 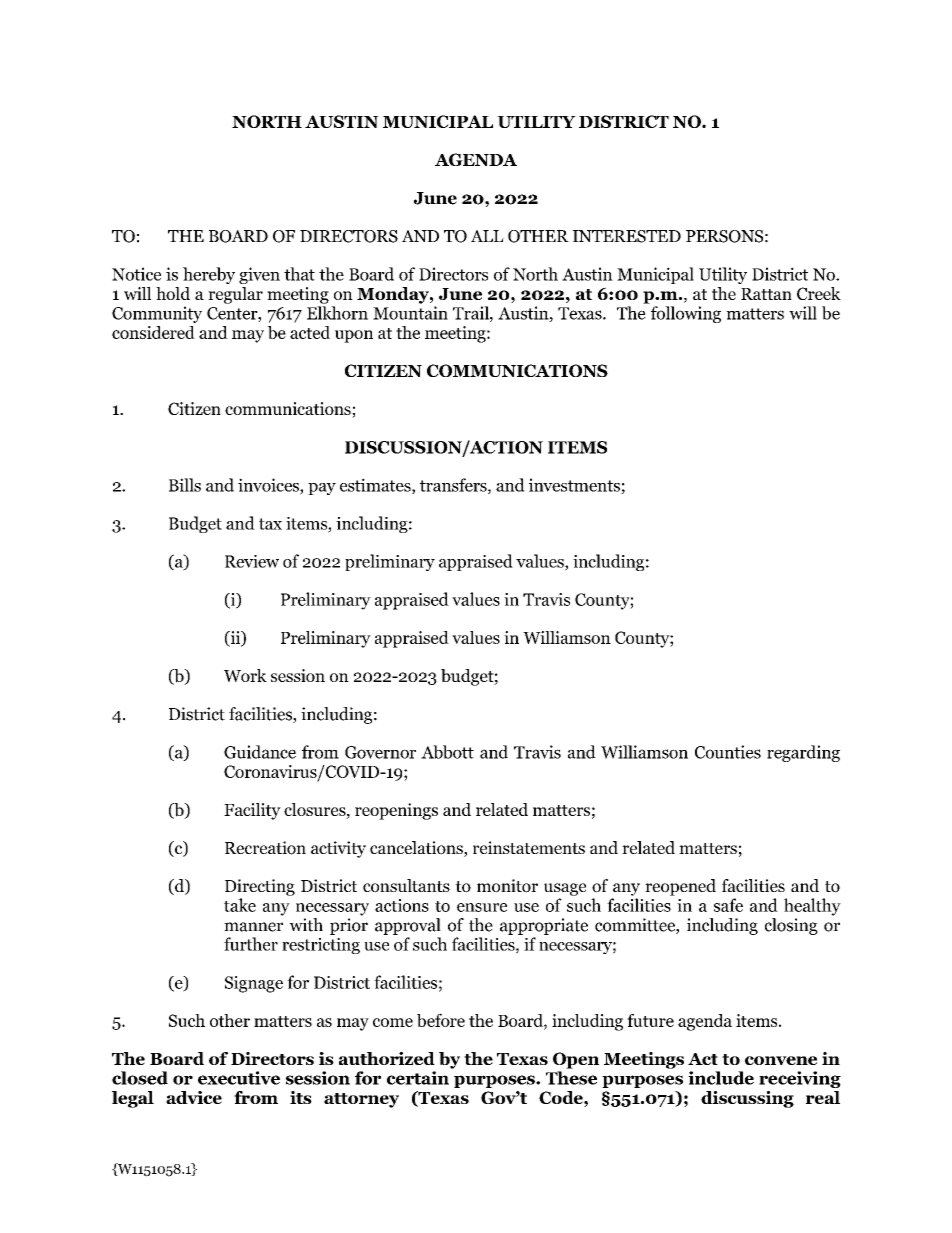 I want to click on certain, so click(x=418, y=1078).
